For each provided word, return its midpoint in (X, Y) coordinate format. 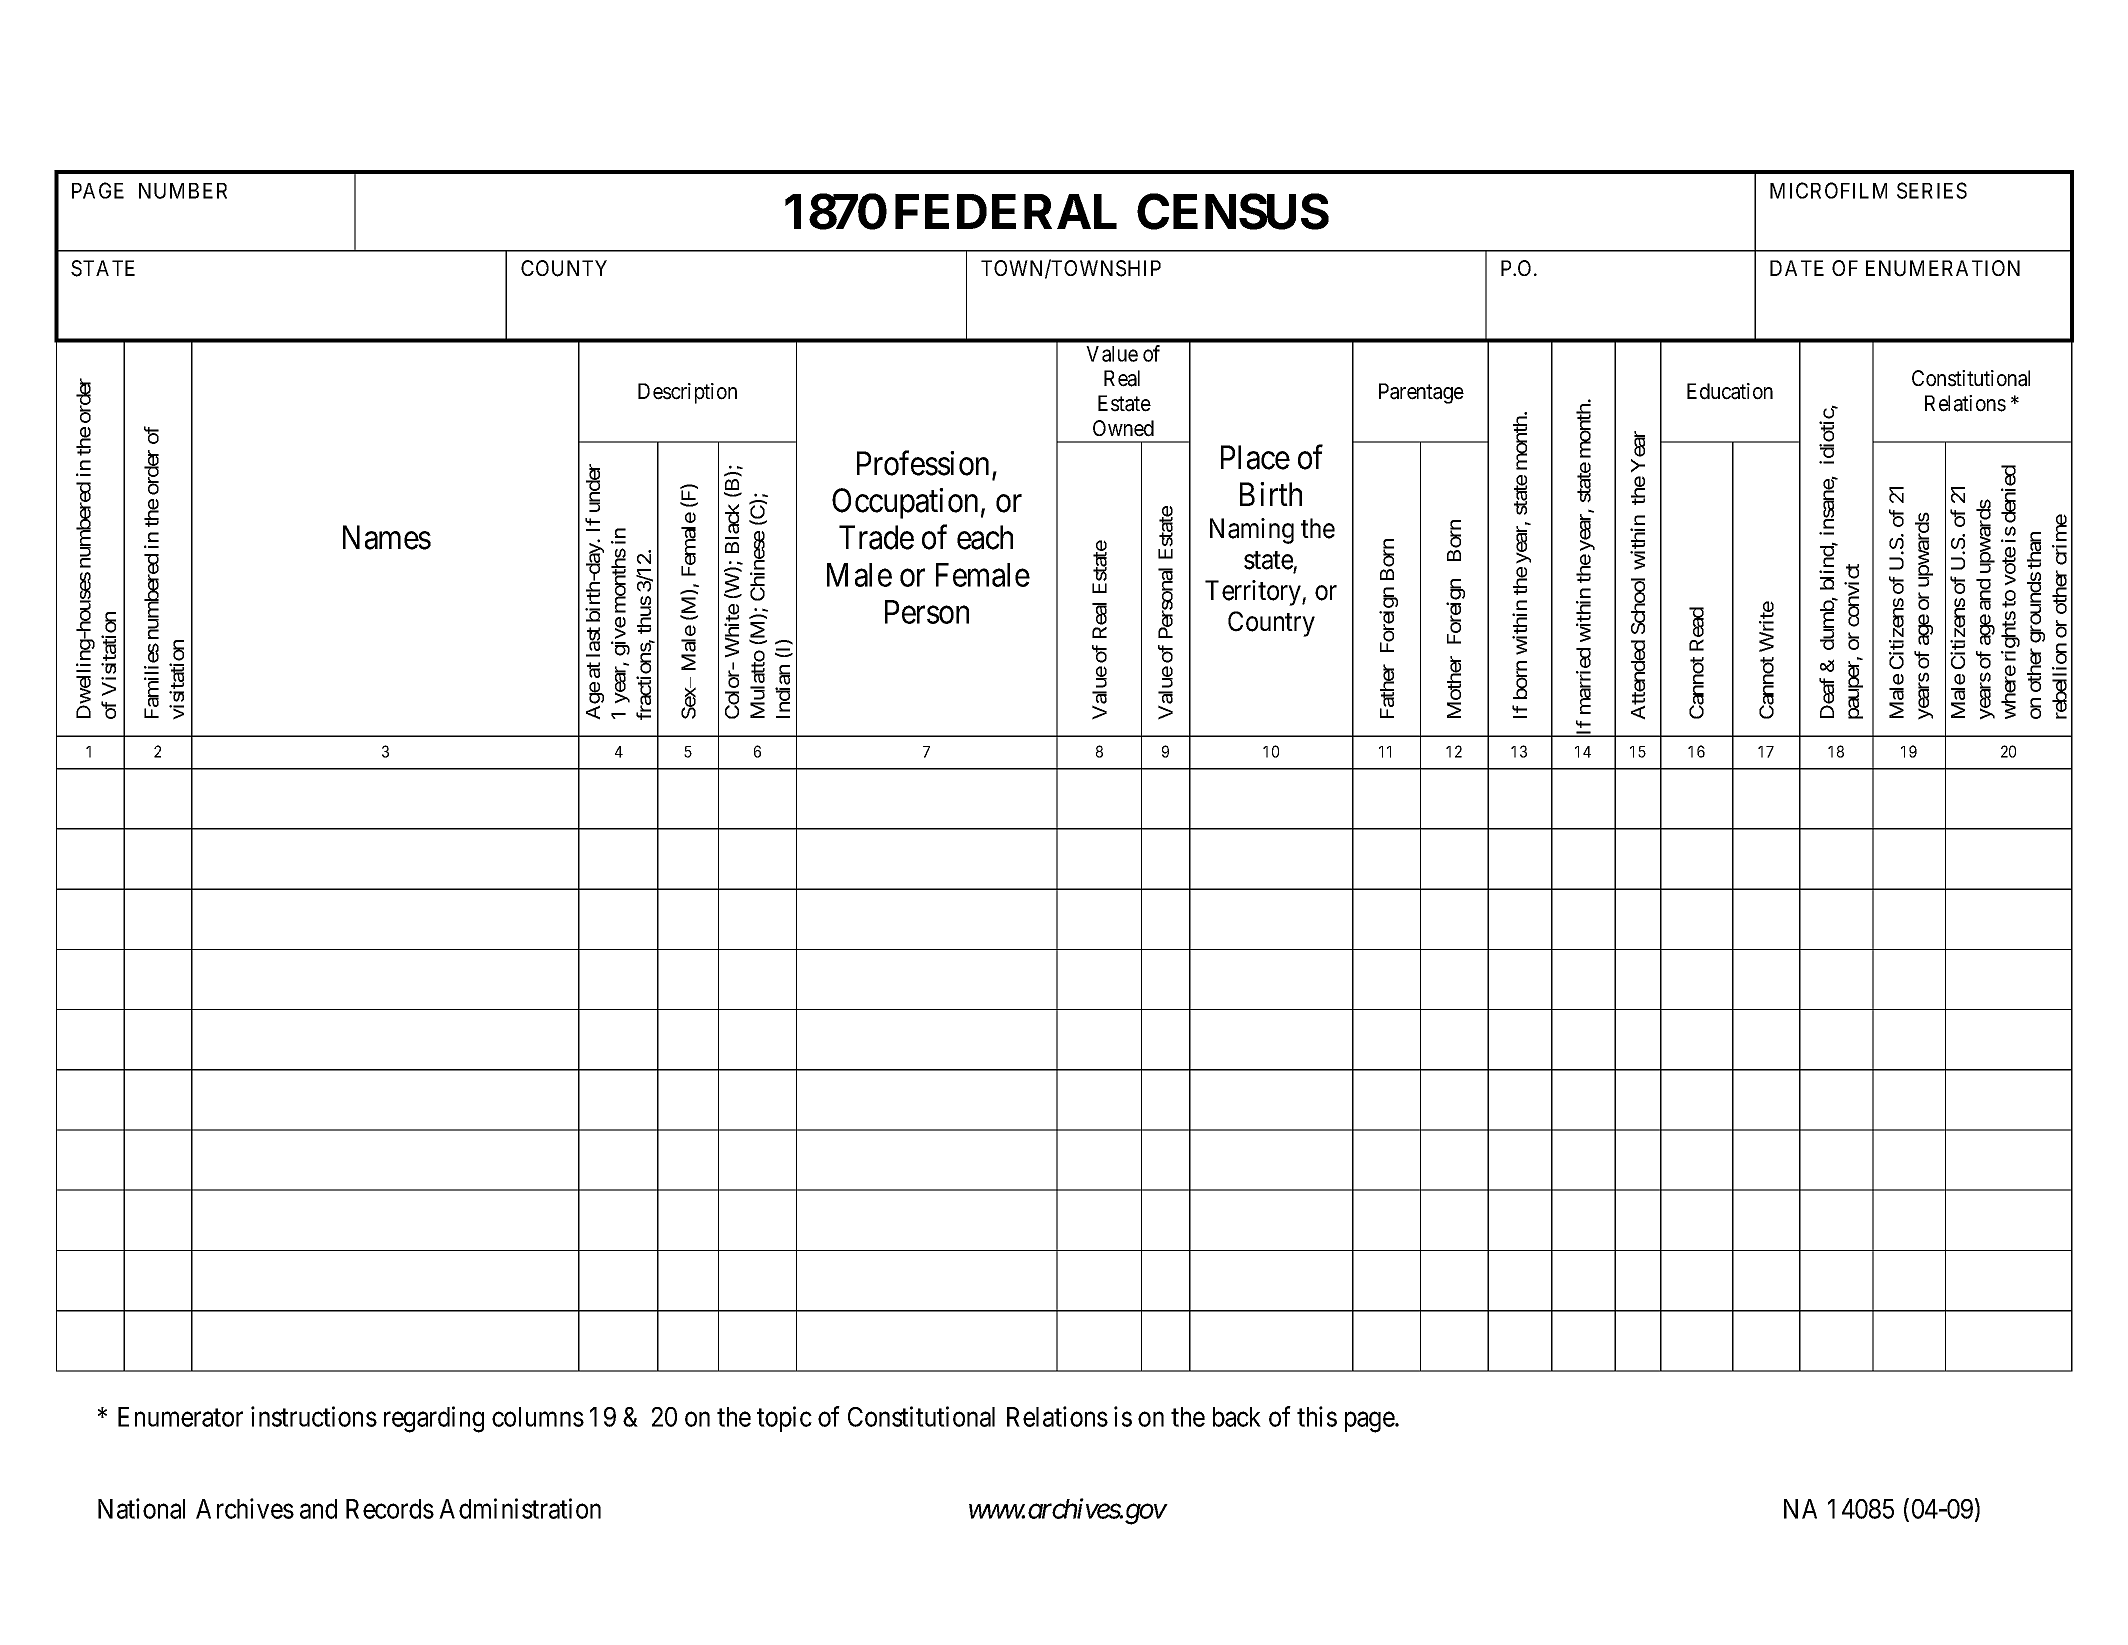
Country (1271, 624)
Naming (1252, 531)
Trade (876, 537)
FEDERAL (1006, 211)
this (1317, 1416)
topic (784, 1419)
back (1237, 1417)
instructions (314, 1416)
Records (390, 1509)
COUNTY (564, 268)
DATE (1797, 268)
